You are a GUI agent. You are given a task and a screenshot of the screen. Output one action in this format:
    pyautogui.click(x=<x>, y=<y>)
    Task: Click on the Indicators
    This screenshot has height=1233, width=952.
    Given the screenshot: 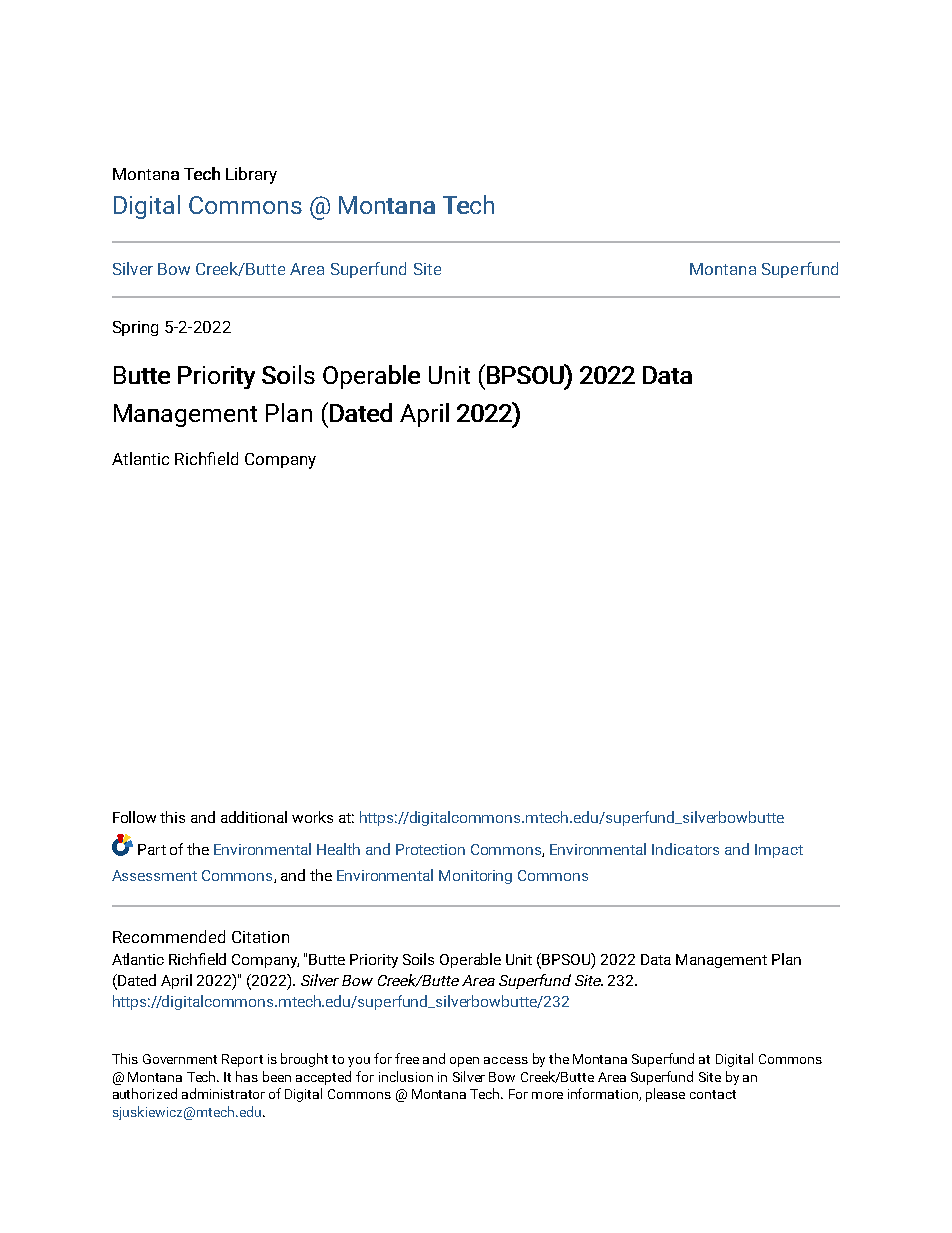 What is the action you would take?
    pyautogui.click(x=685, y=849)
